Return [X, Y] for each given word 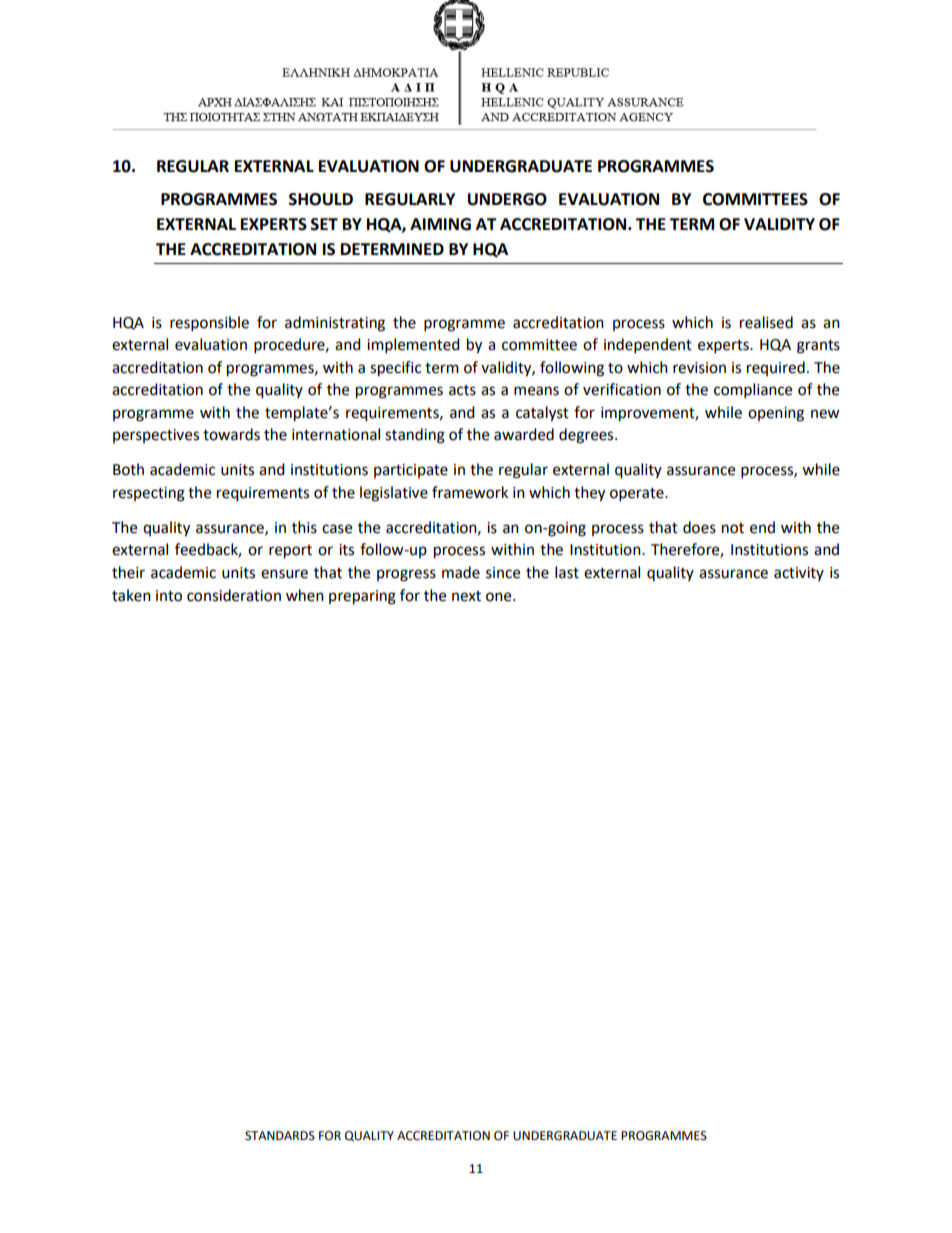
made [461, 572]
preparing [362, 597]
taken [131, 595]
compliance [753, 391]
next [466, 596]
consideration [234, 595]
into [169, 596]
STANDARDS [280, 1136]
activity [799, 574]
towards [231, 434]
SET [324, 224]
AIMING [440, 224]
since [503, 573]
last [567, 572]
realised [766, 322]
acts [462, 390]
